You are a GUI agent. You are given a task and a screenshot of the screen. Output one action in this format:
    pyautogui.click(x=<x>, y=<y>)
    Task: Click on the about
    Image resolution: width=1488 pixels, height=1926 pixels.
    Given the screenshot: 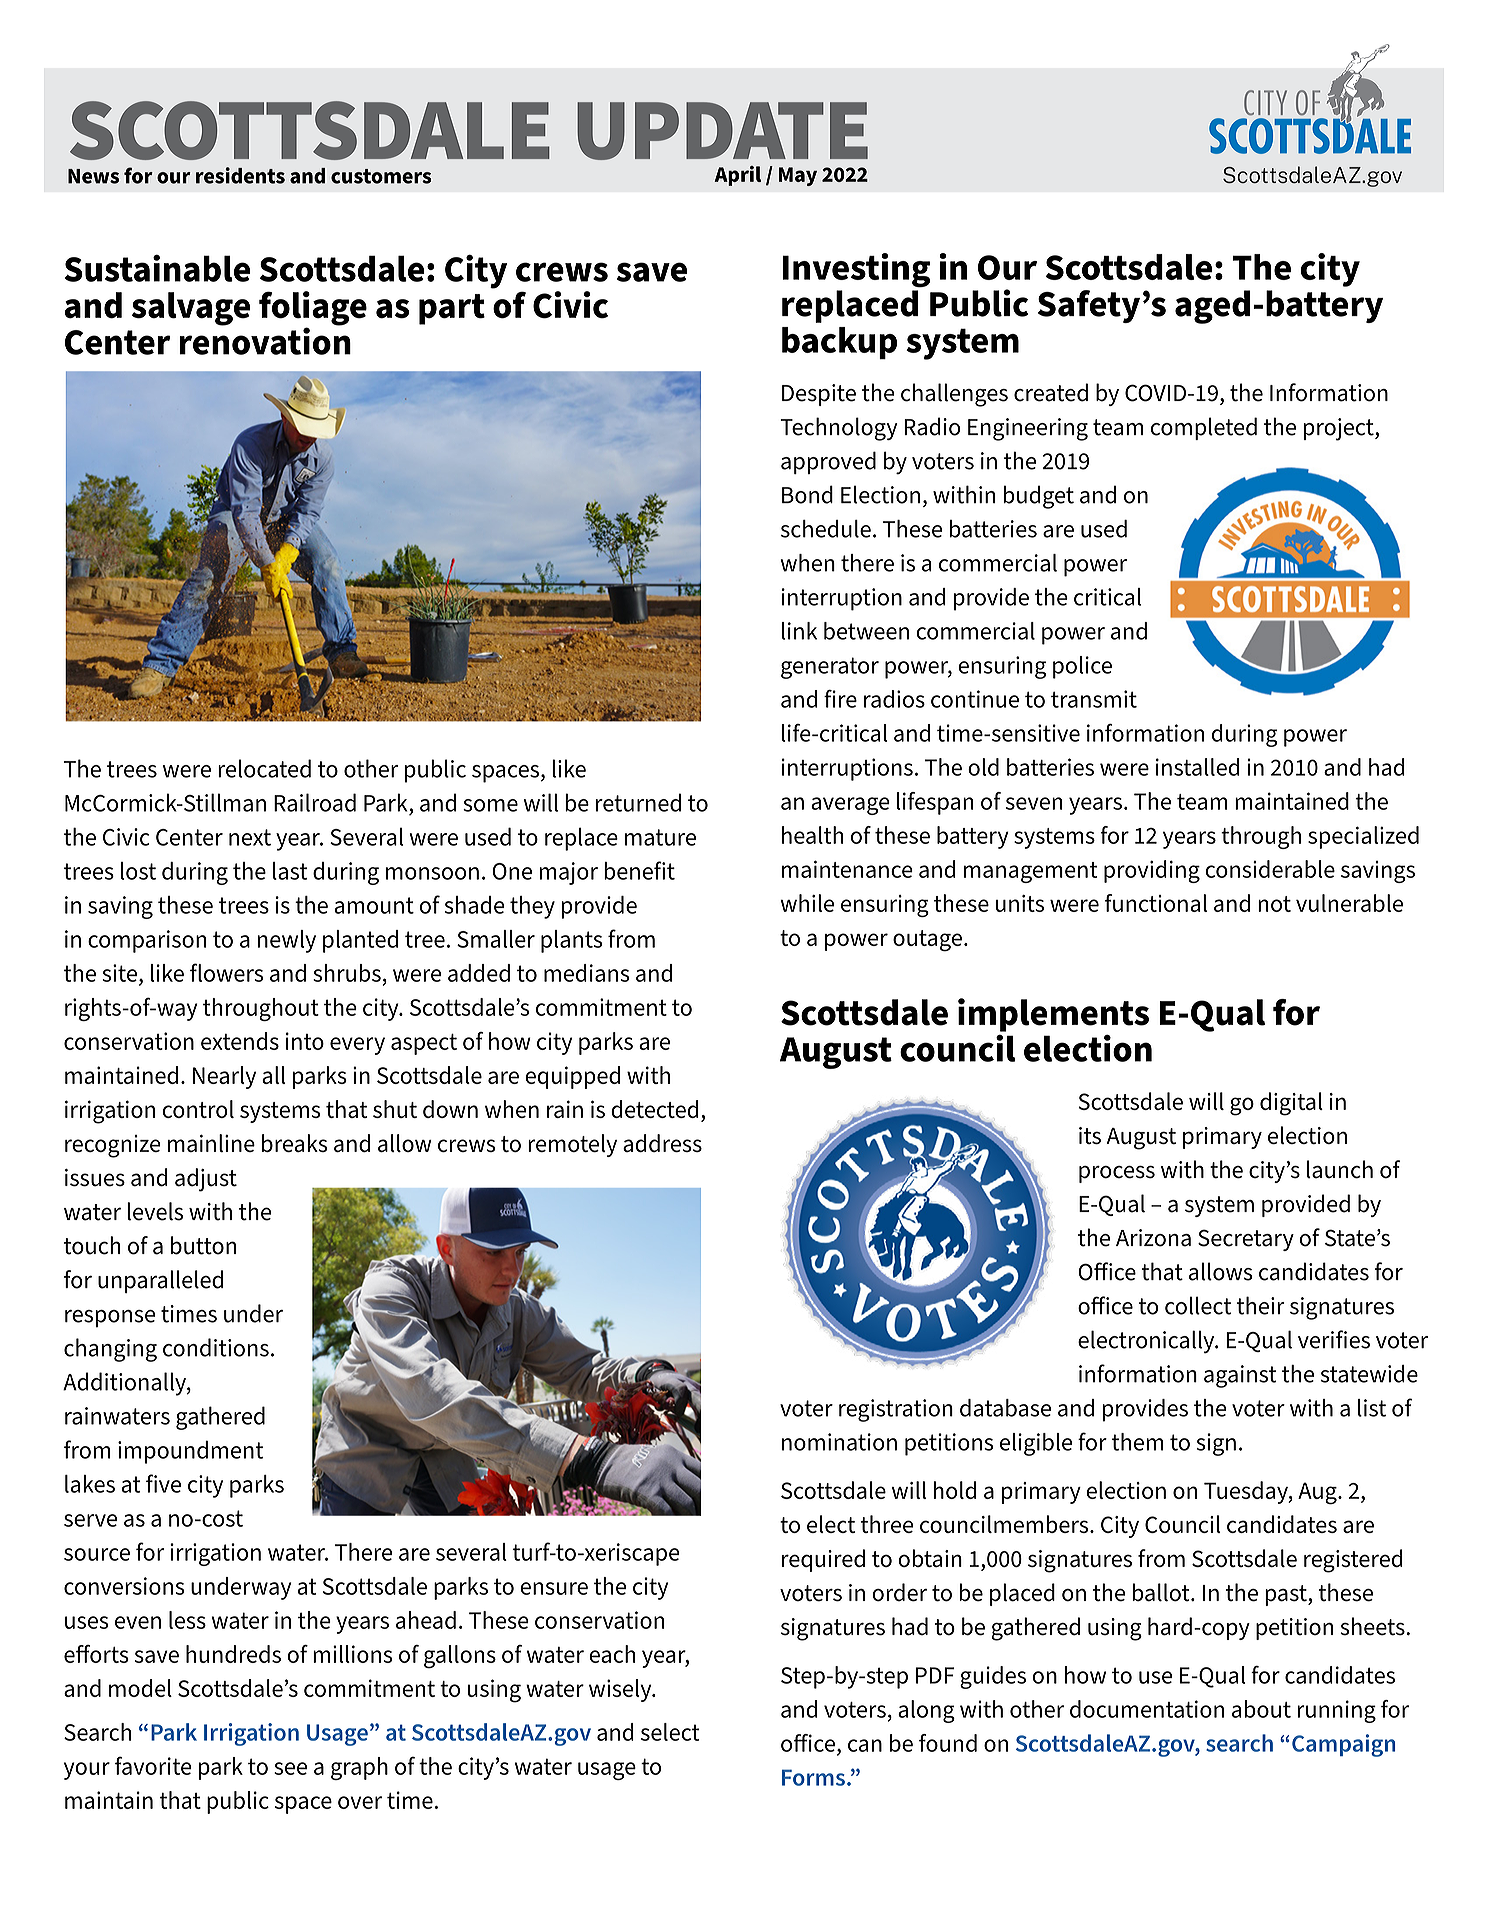 What is the action you would take?
    pyautogui.click(x=1261, y=1709)
